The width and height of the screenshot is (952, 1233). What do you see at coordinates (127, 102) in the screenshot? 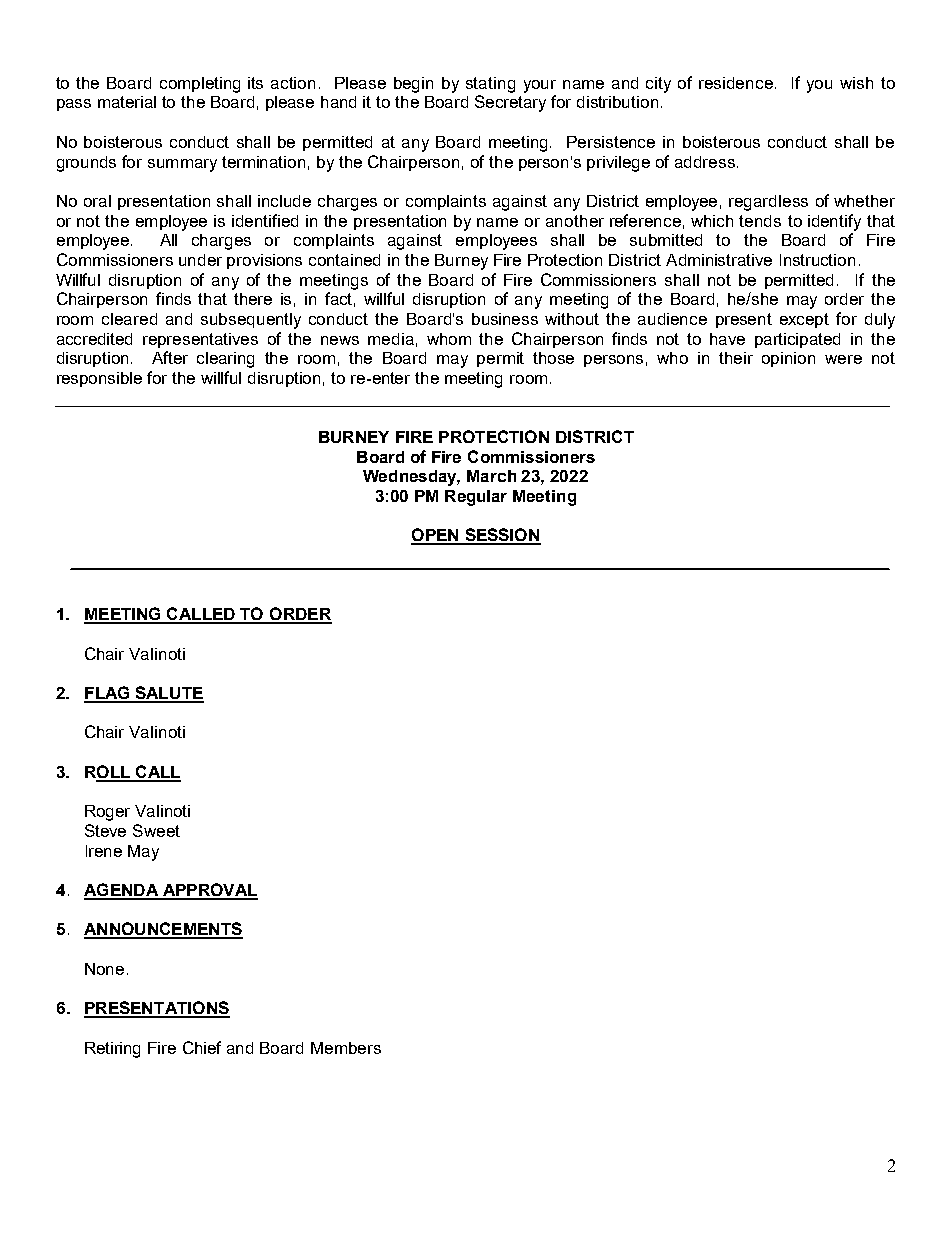
I see `material` at bounding box center [127, 102].
